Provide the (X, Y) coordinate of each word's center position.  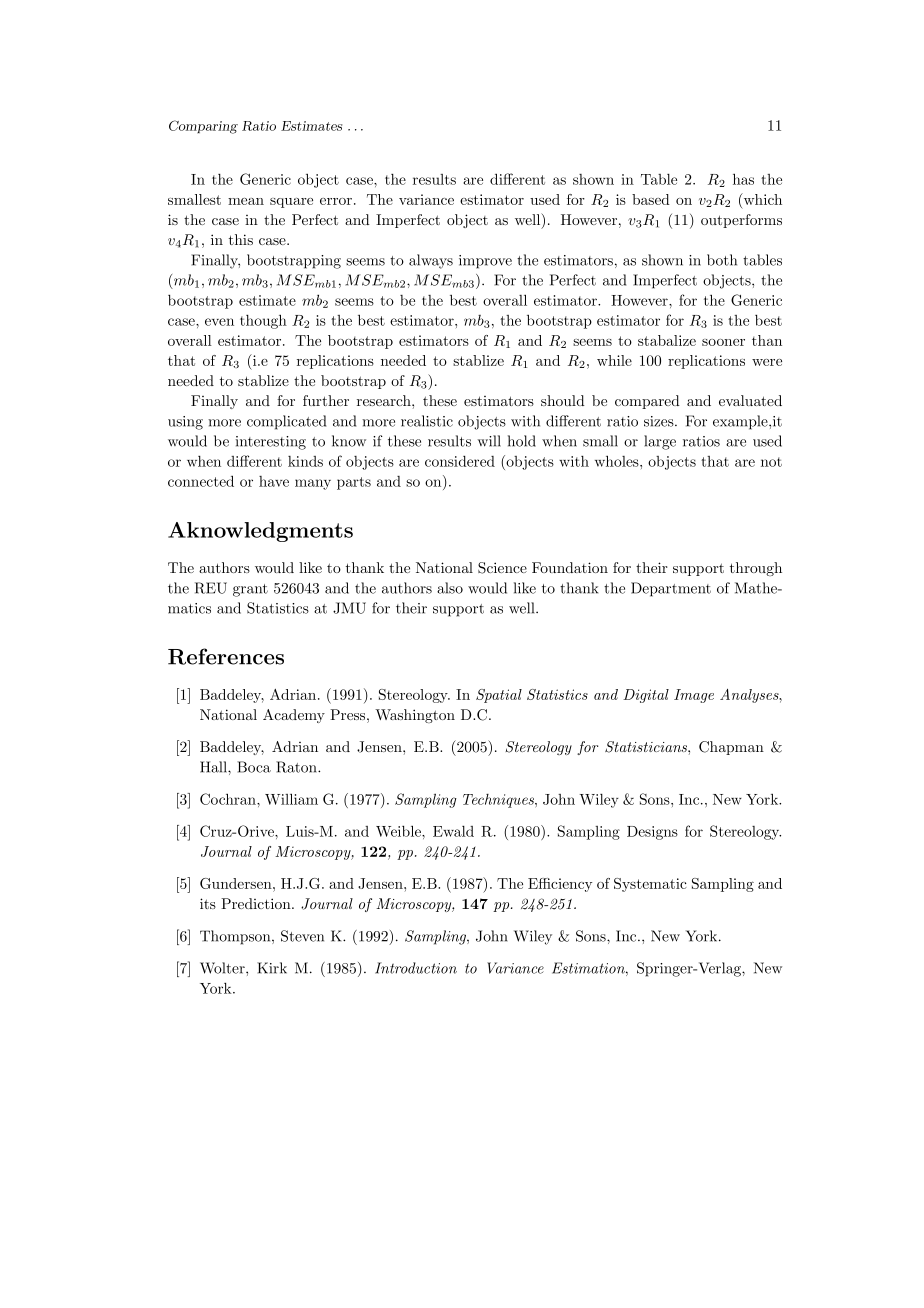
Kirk (272, 968)
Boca (254, 767)
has (743, 179)
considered (460, 461)
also (450, 588)
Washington (415, 716)
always (431, 261)
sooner (723, 342)
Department (671, 589)
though (263, 321)
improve (485, 262)
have (274, 481)
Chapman (731, 748)
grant (250, 590)
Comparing (203, 127)
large (660, 442)
